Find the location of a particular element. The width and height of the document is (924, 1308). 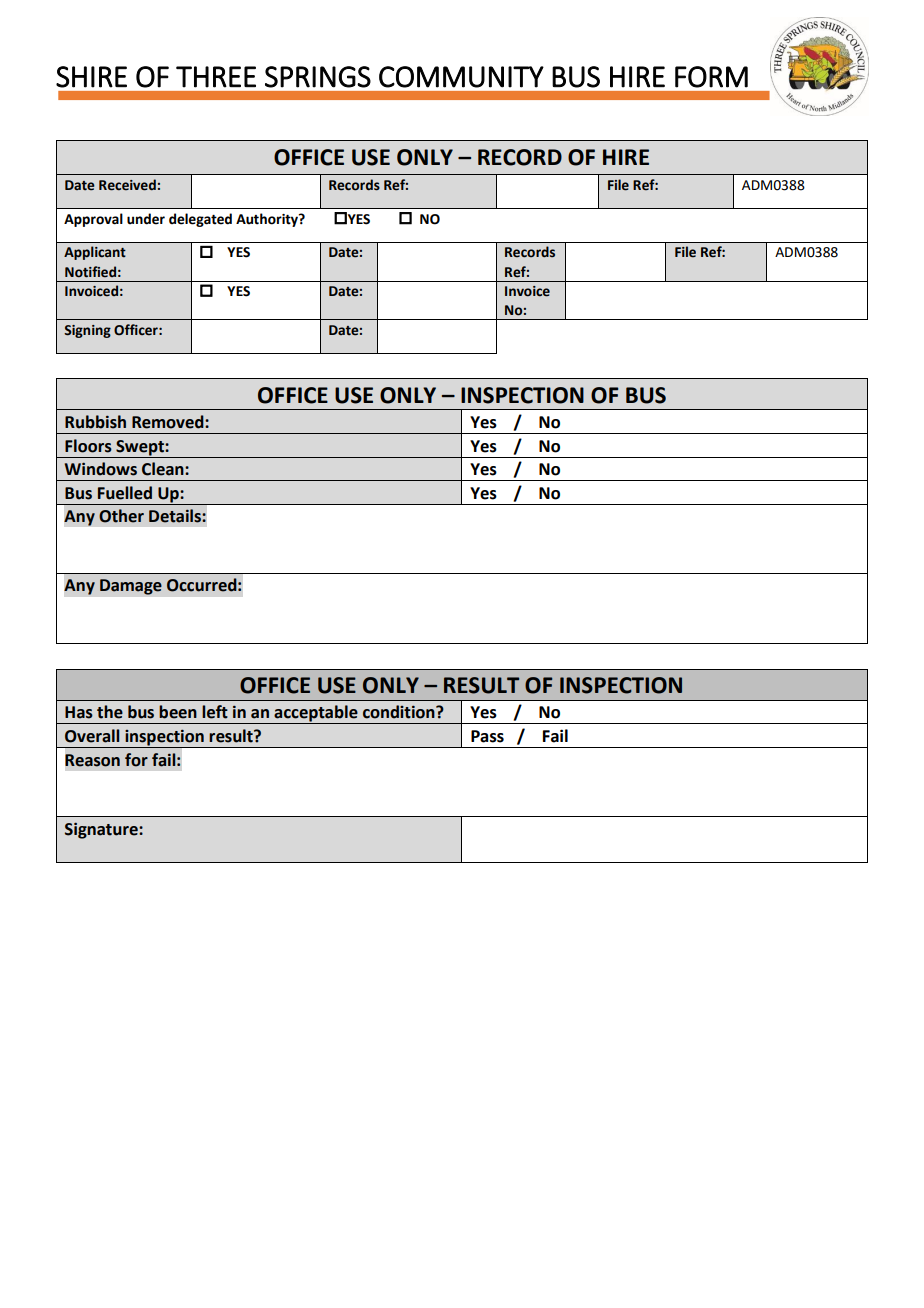

Pass is located at coordinates (487, 736).
